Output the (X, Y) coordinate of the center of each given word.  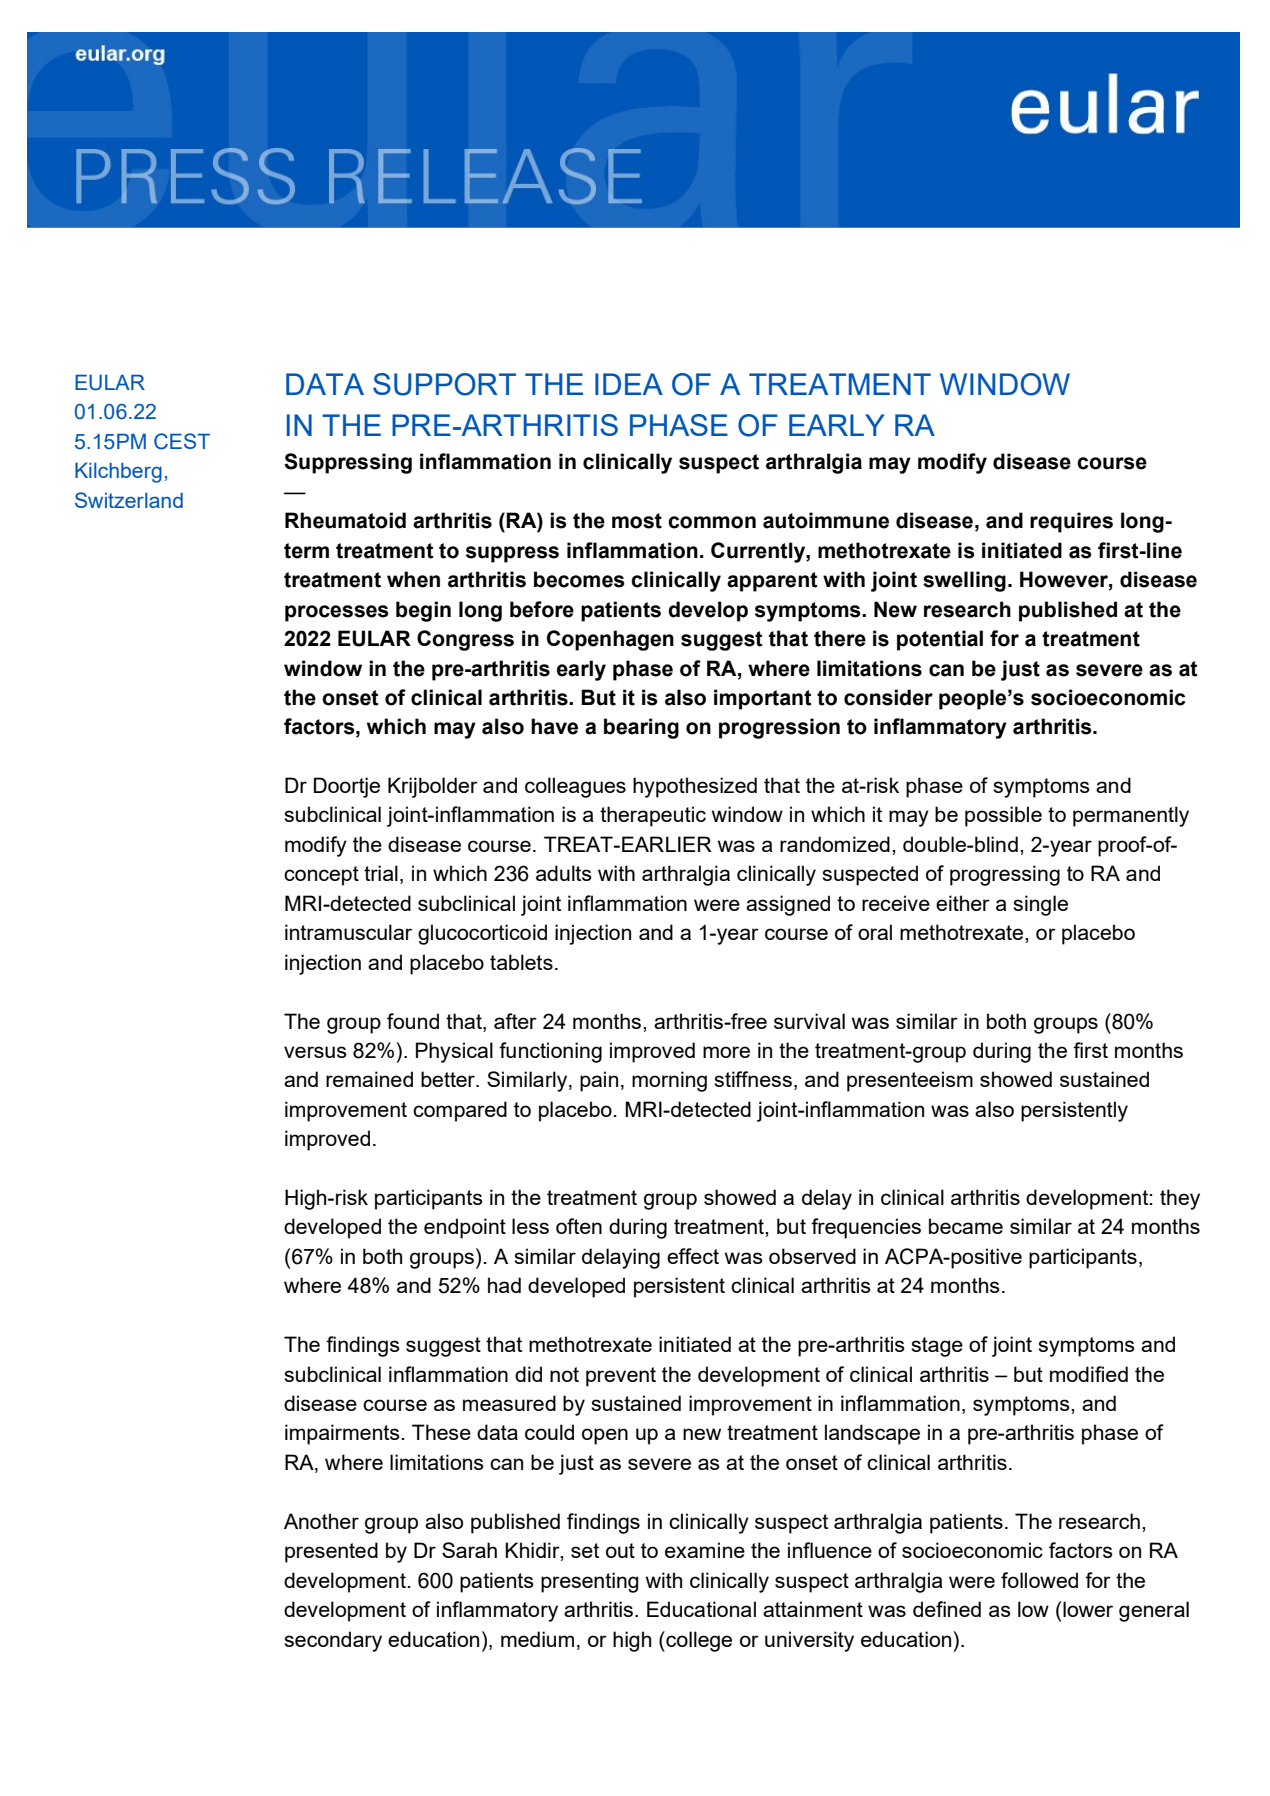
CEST (182, 441)
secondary (333, 1641)
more (726, 1052)
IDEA (629, 384)
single (1040, 905)
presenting (589, 1582)
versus (315, 1052)
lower (1088, 1609)
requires (1071, 522)
